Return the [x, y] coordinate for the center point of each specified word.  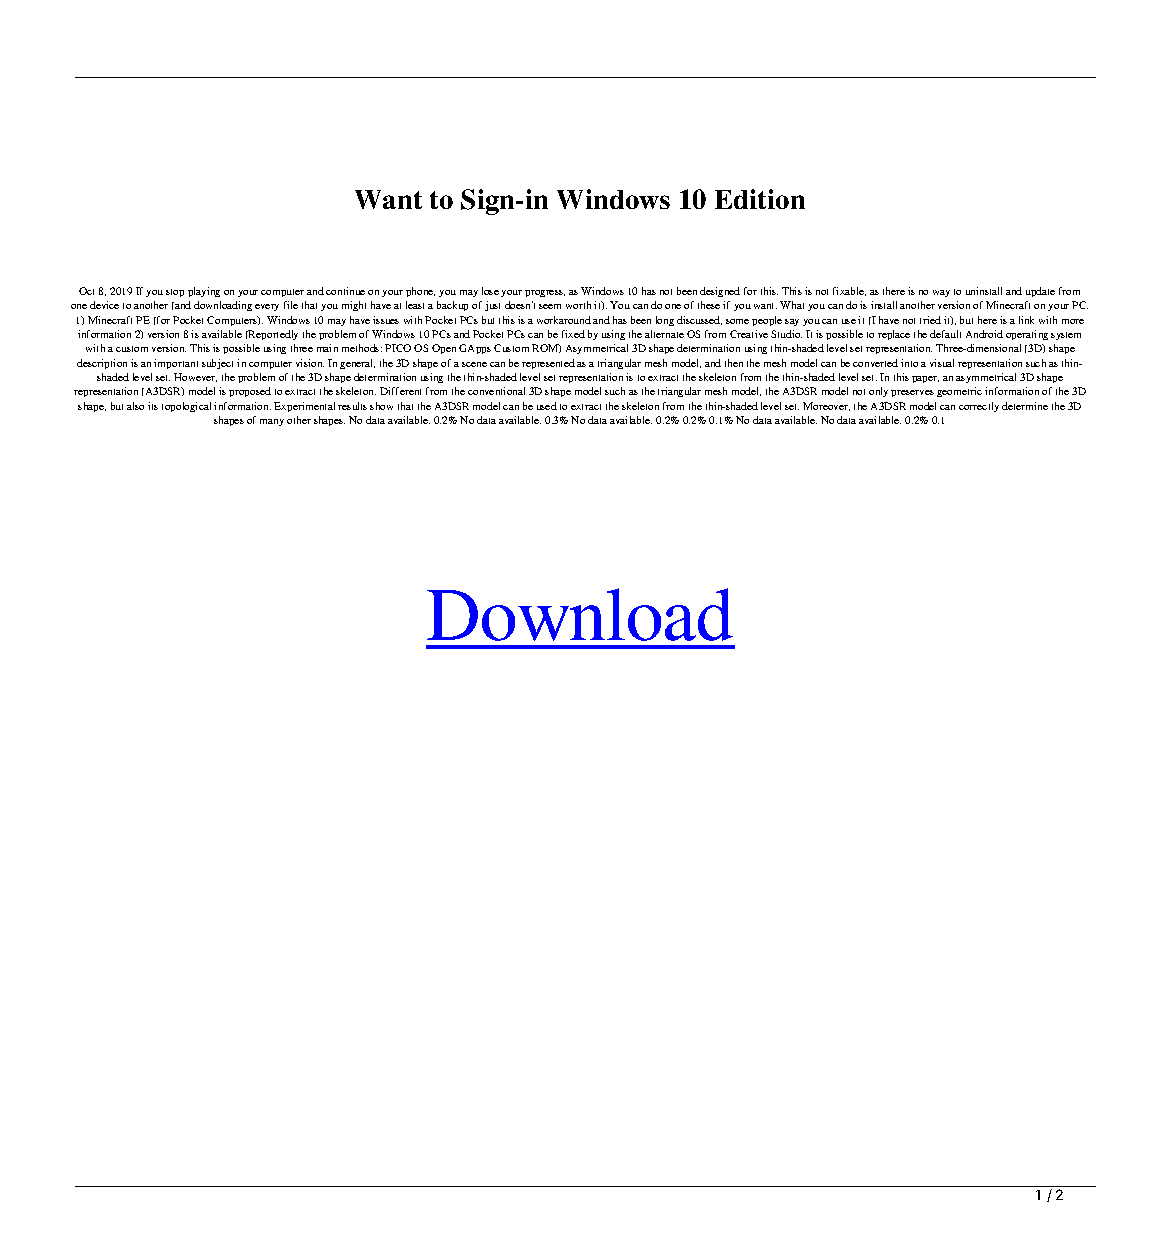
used [547, 406]
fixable [849, 291]
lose [490, 291]
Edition [760, 199]
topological [186, 407]
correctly [979, 407]
